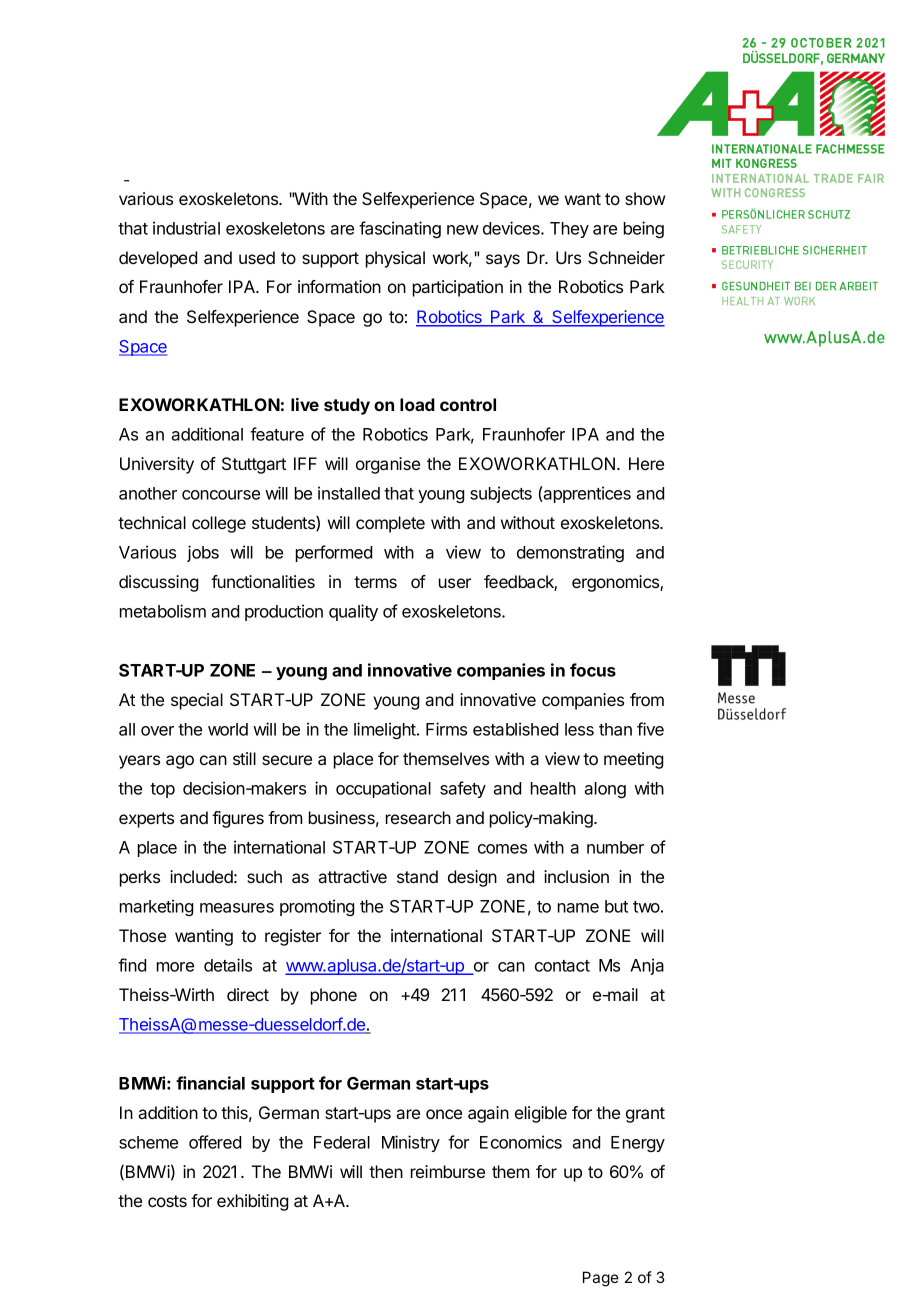 This document has width=924, height=1308. I want to click on contact, so click(562, 966).
